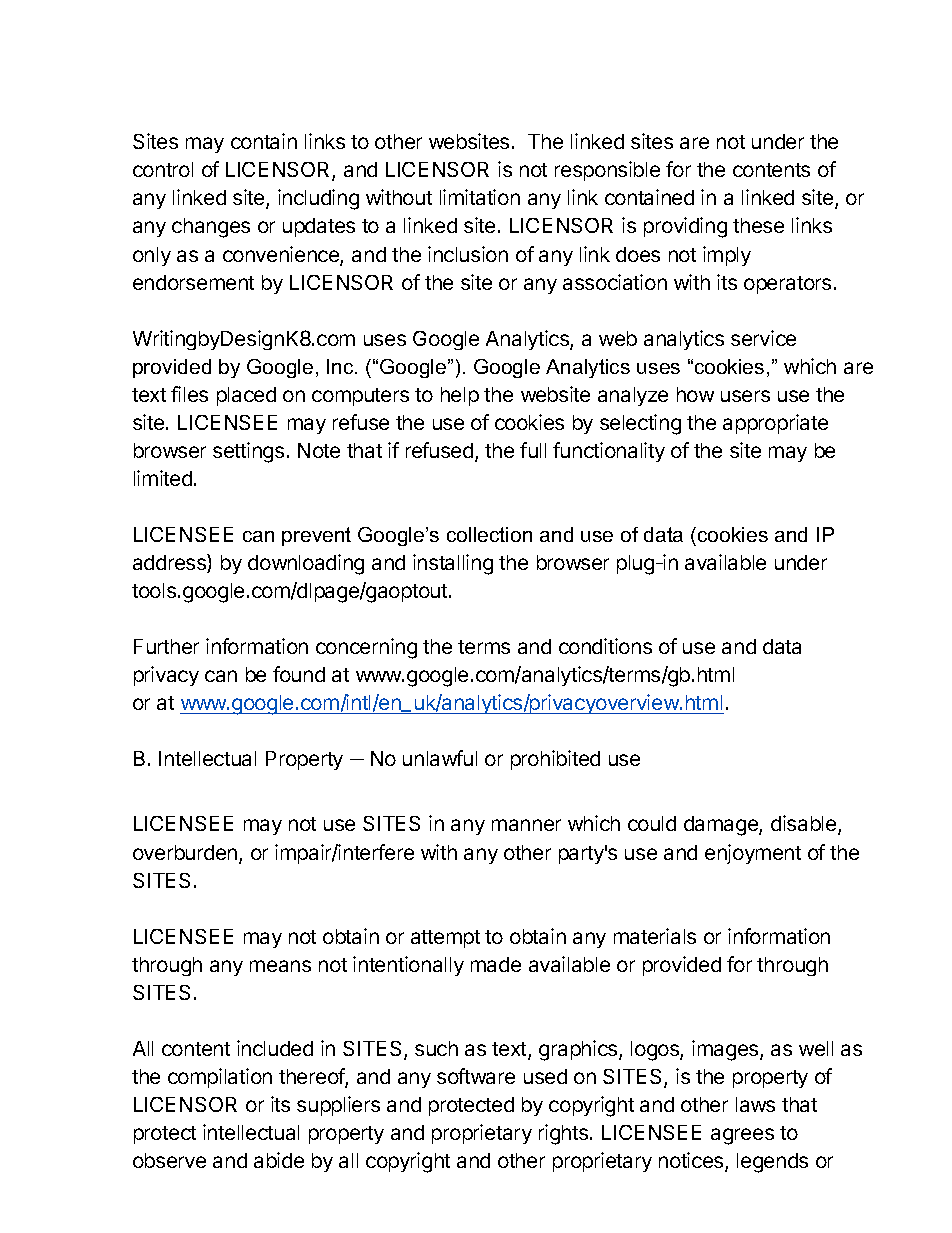  What do you see at coordinates (366, 648) in the document?
I see `concerning` at bounding box center [366, 648].
